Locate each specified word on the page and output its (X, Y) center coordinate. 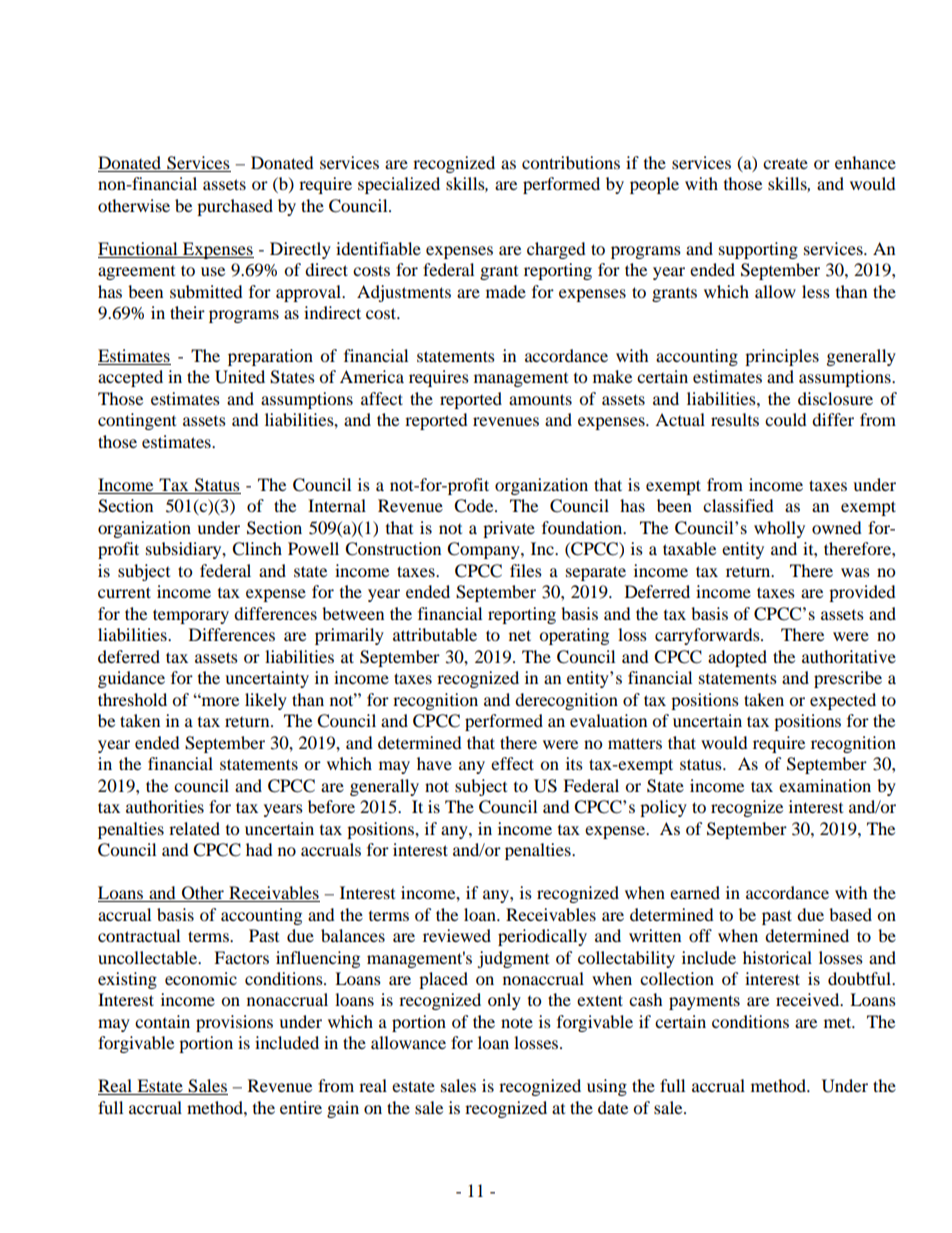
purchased (235, 207)
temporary (191, 616)
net (520, 635)
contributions (571, 162)
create (785, 163)
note (517, 1023)
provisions (234, 1023)
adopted (737, 658)
